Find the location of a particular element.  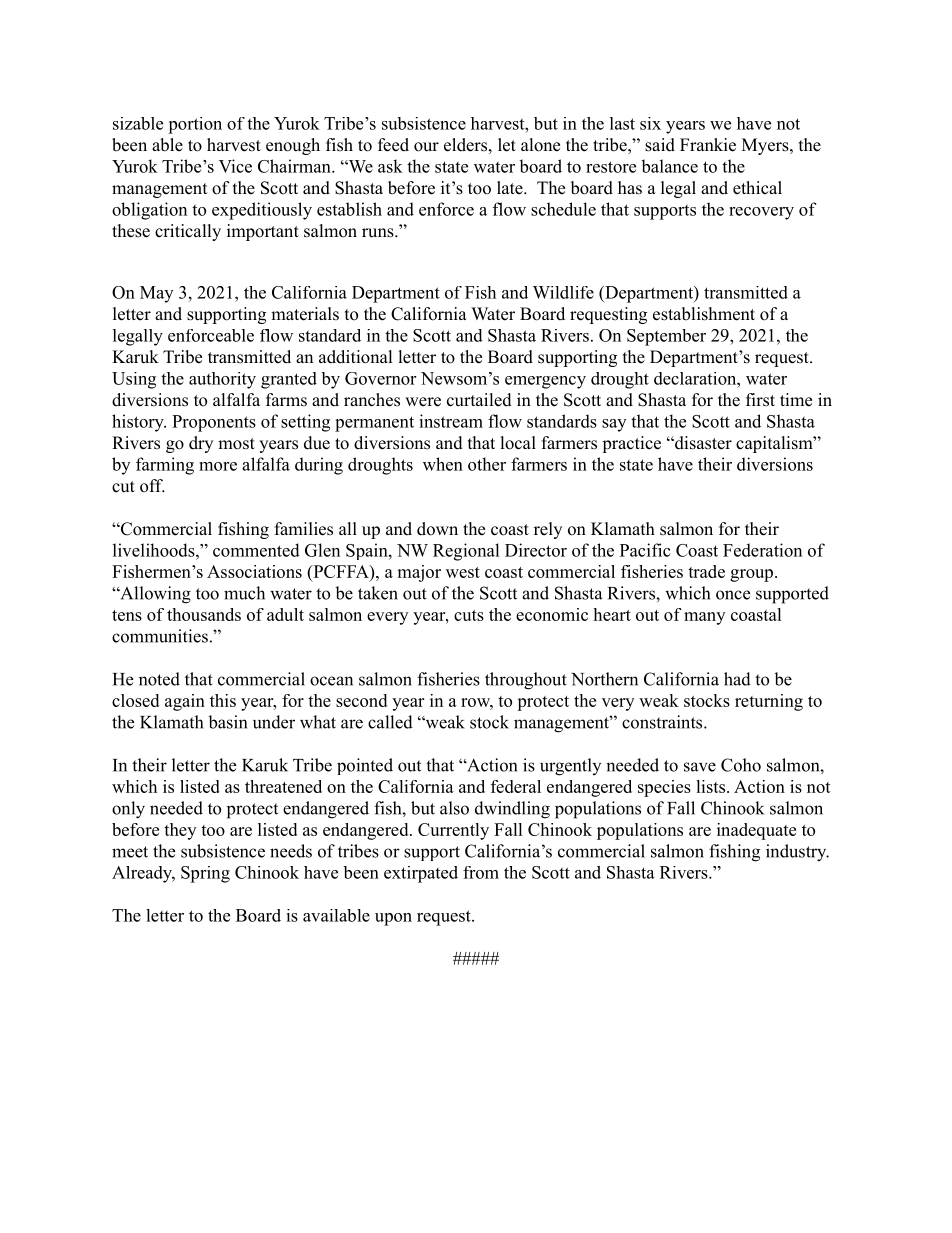

Governor is located at coordinates (380, 378).
